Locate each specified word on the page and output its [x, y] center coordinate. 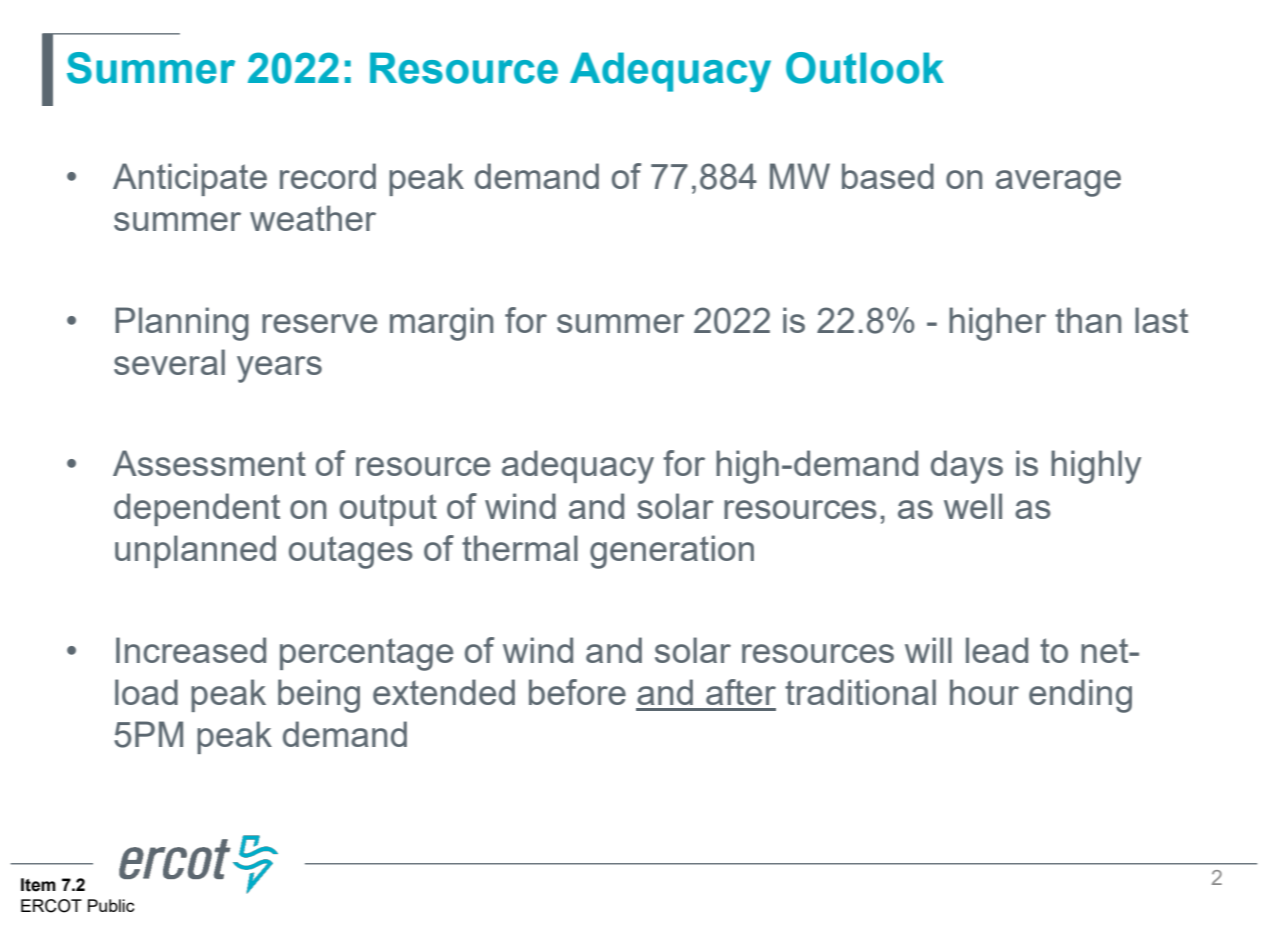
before [577, 692]
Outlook [865, 68]
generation [672, 552]
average [1058, 183]
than [1088, 320]
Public [111, 905]
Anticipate [190, 179]
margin [441, 324]
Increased [191, 650]
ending [1080, 696]
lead [997, 650]
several [169, 362]
